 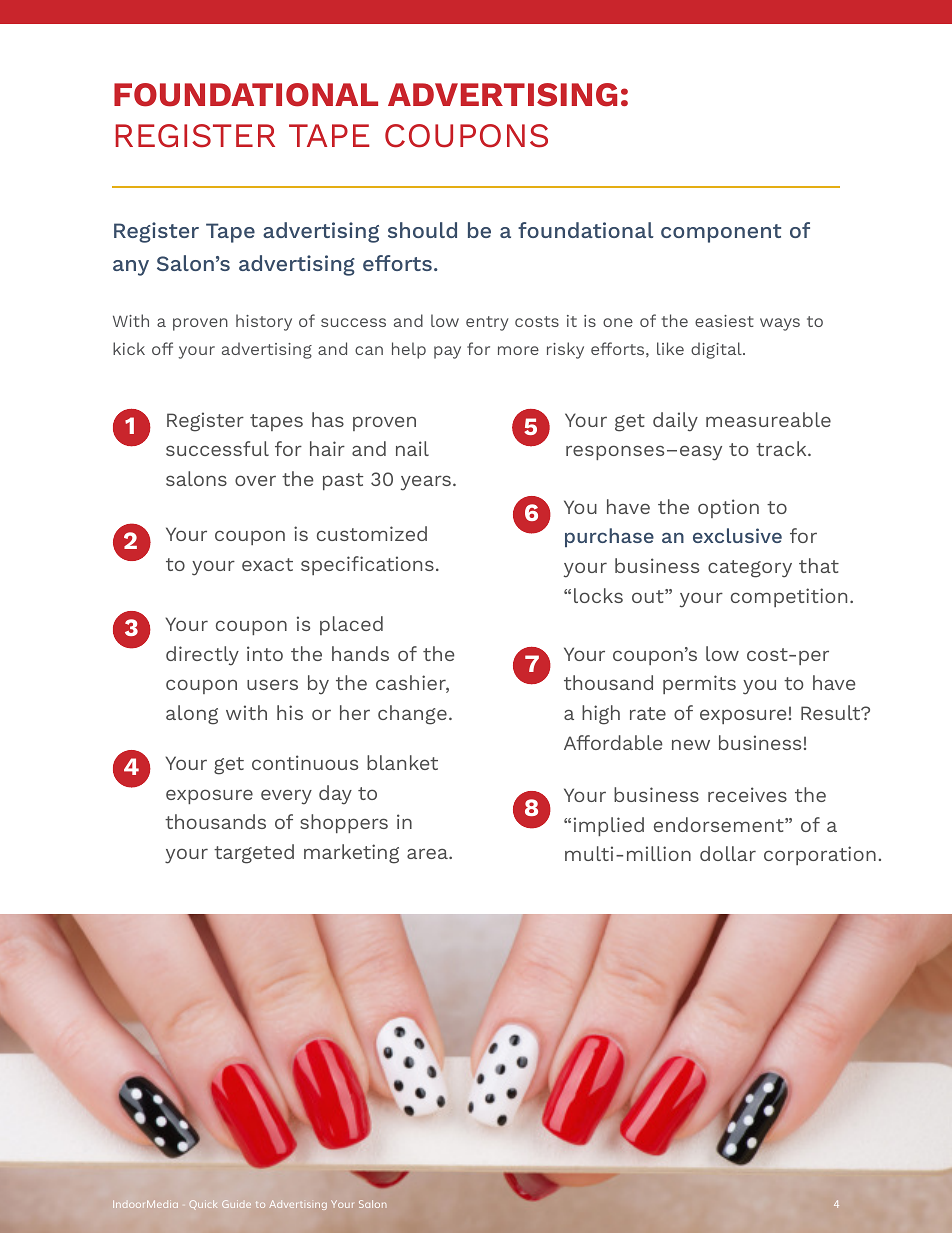 What do you see at coordinates (699, 684) in the screenshot?
I see `permits` at bounding box center [699, 684].
